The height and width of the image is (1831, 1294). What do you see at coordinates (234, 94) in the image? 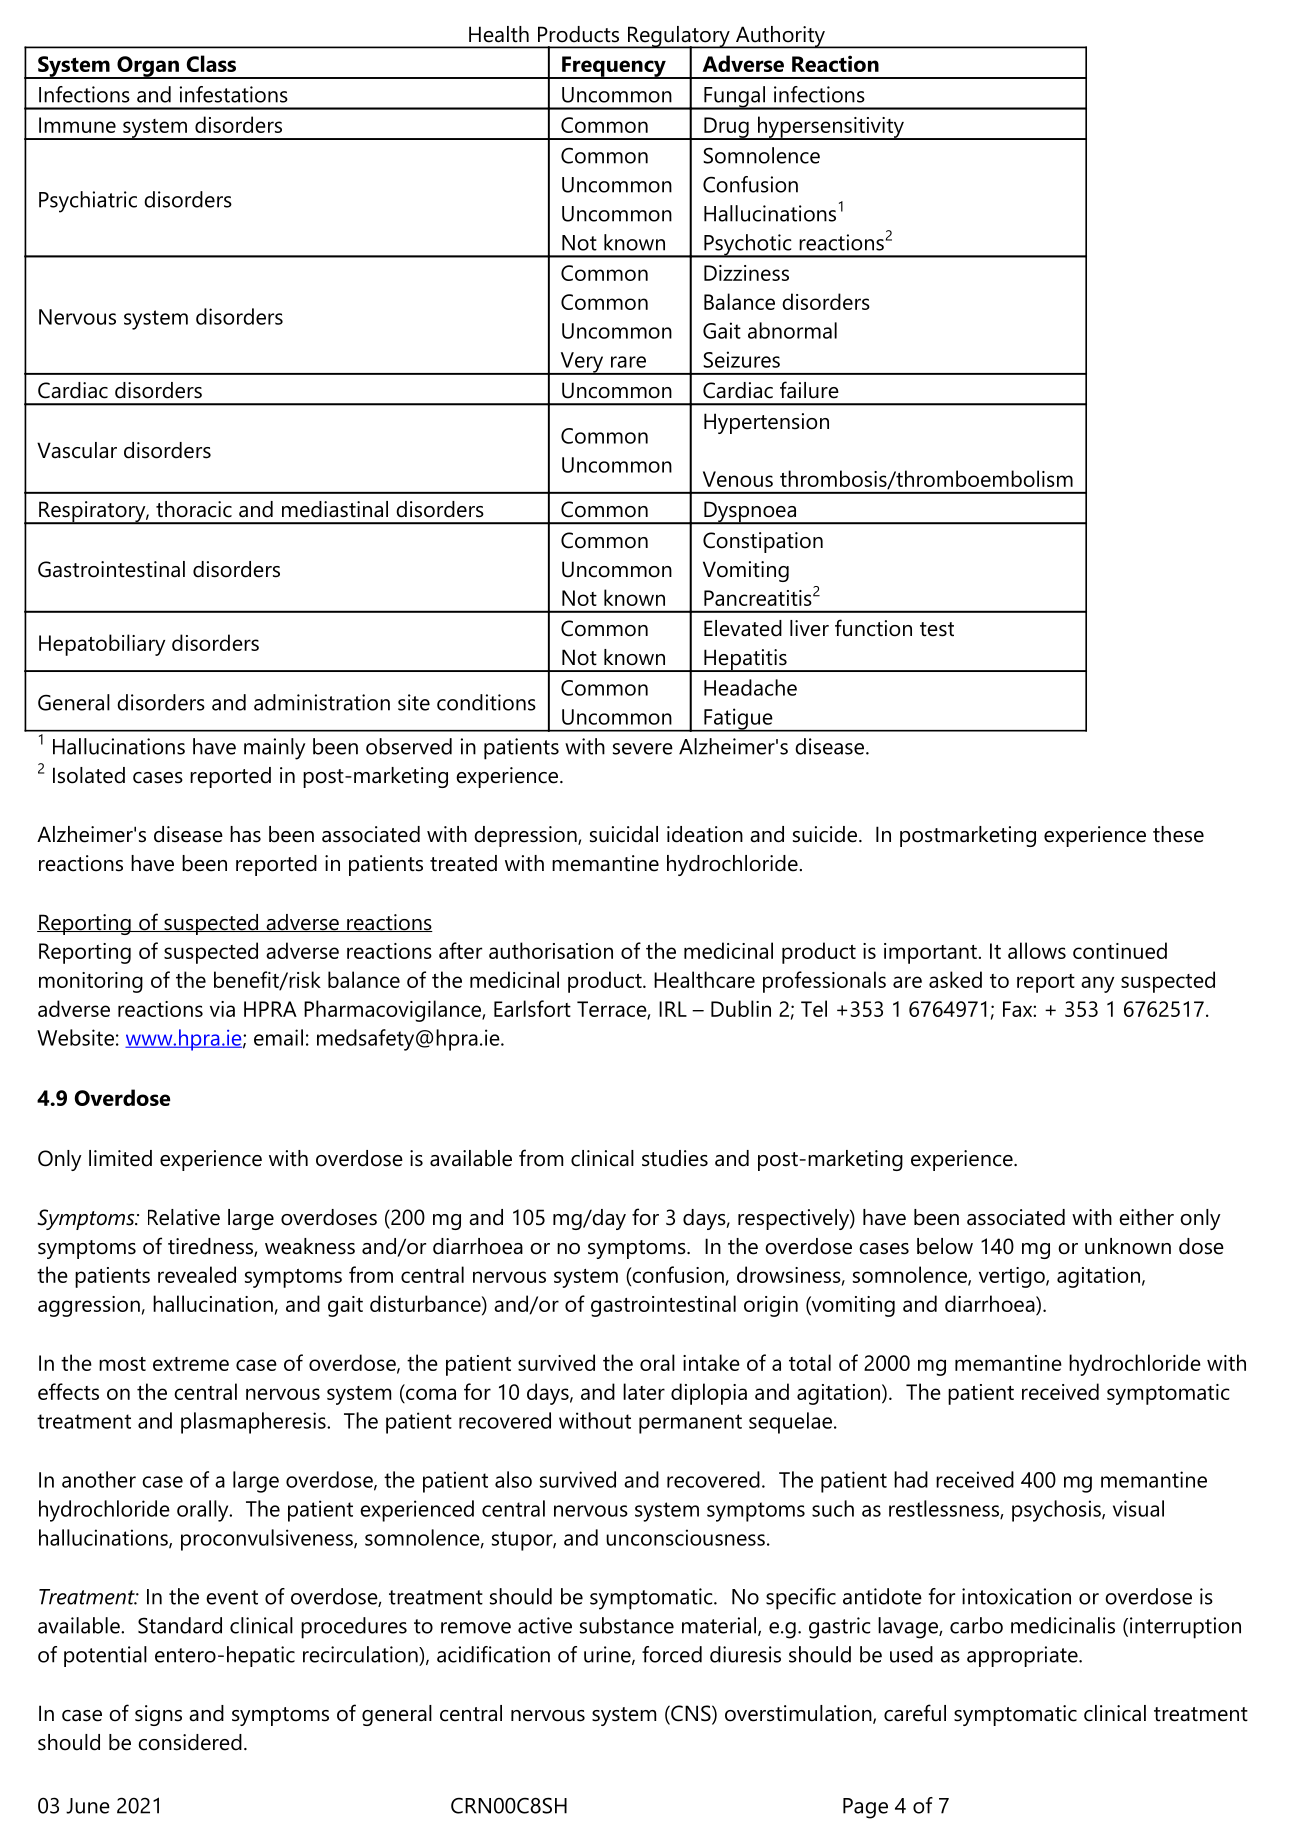
I see `infestations` at bounding box center [234, 94].
